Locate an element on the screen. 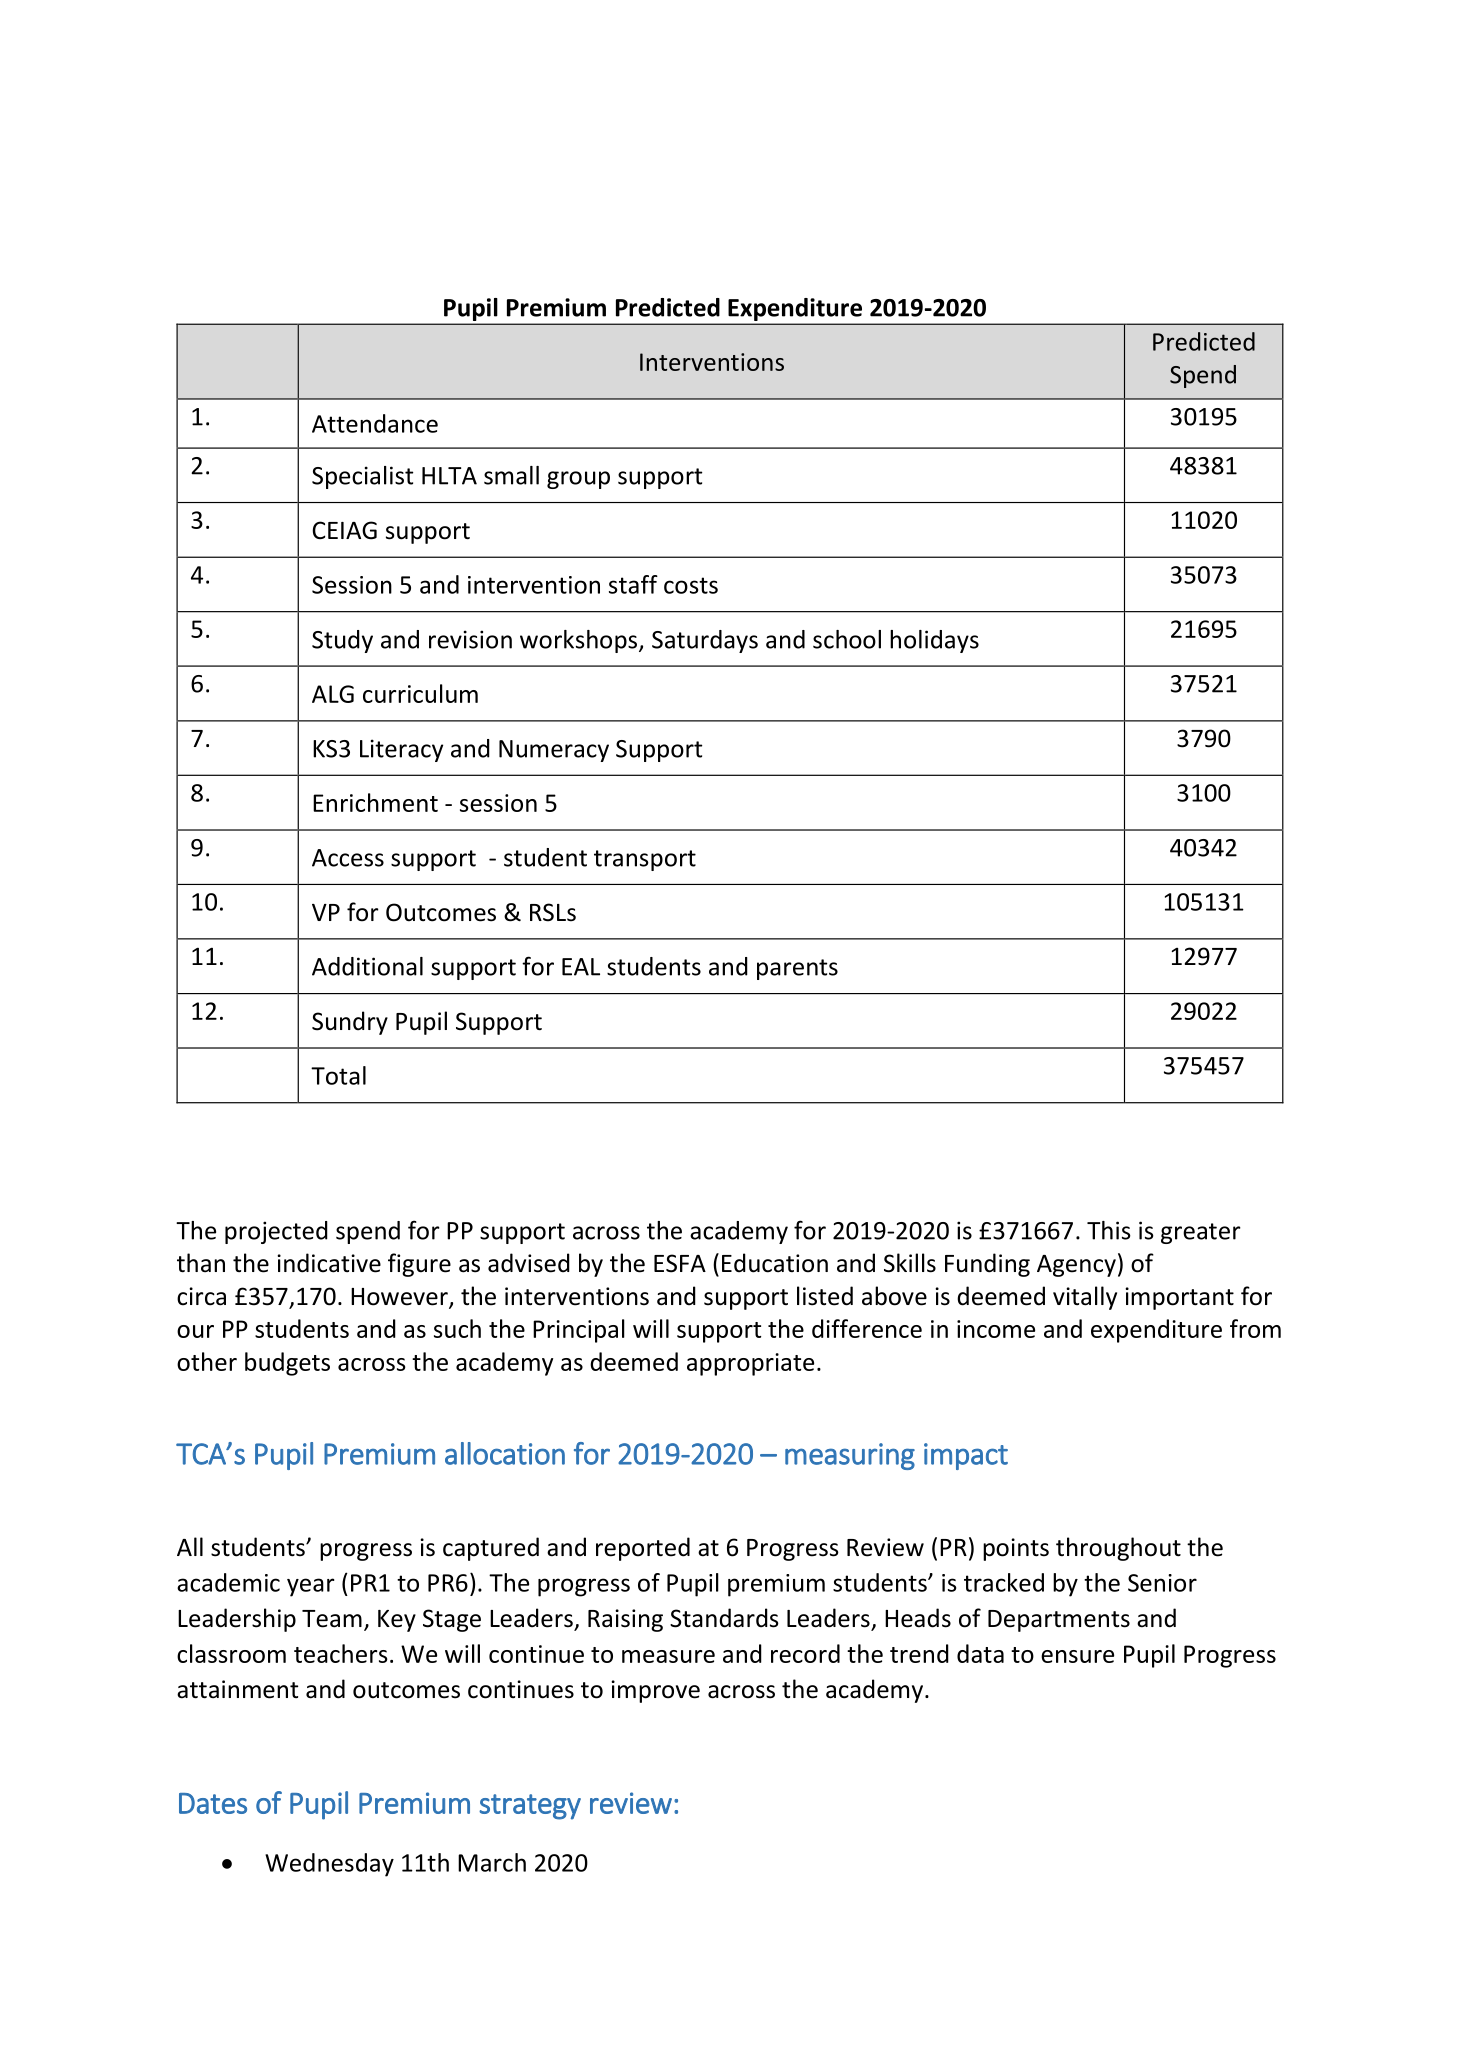 The height and width of the screenshot is (2064, 1459). holidays is located at coordinates (934, 641).
